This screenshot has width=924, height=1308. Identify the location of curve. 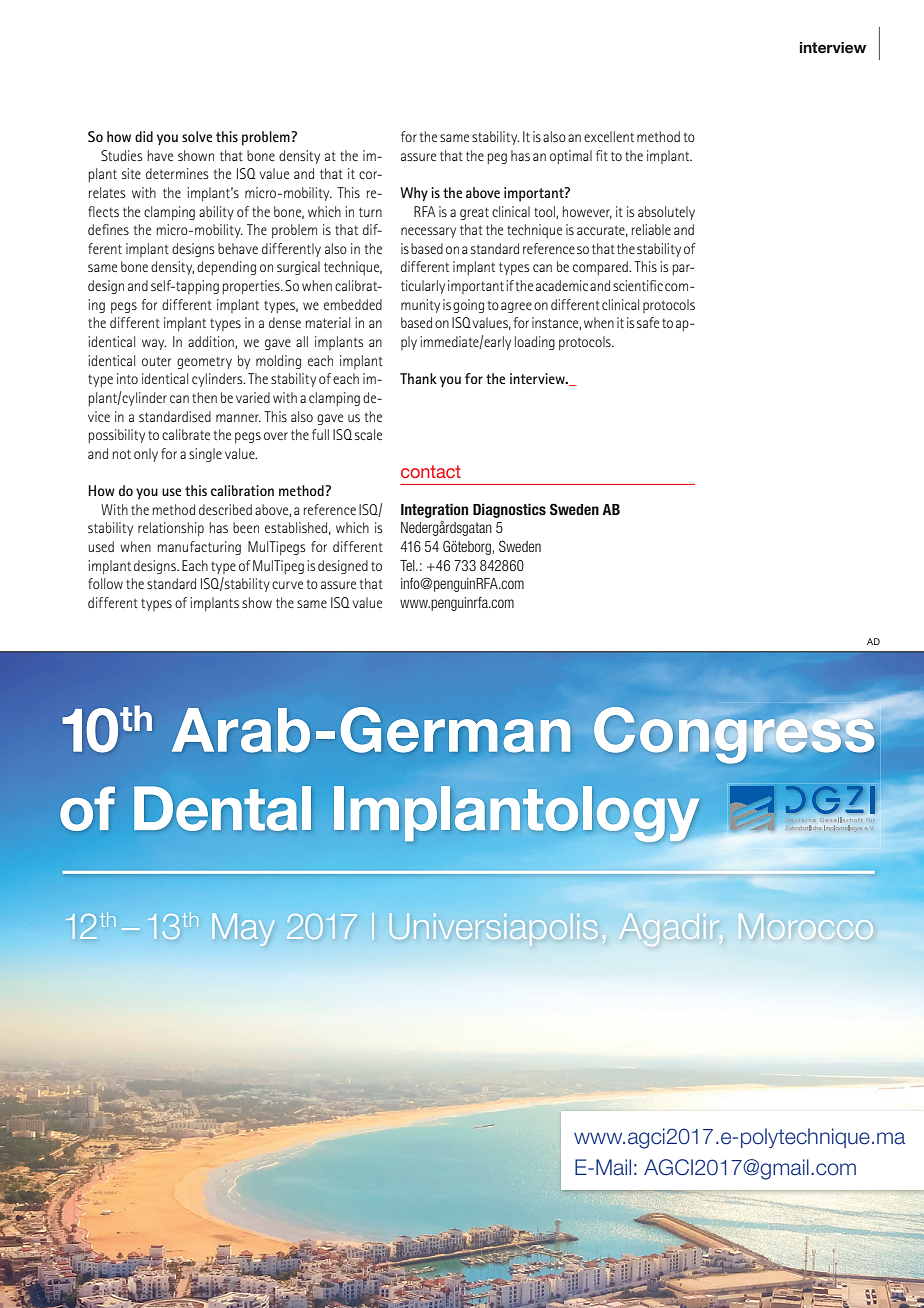
(287, 585).
